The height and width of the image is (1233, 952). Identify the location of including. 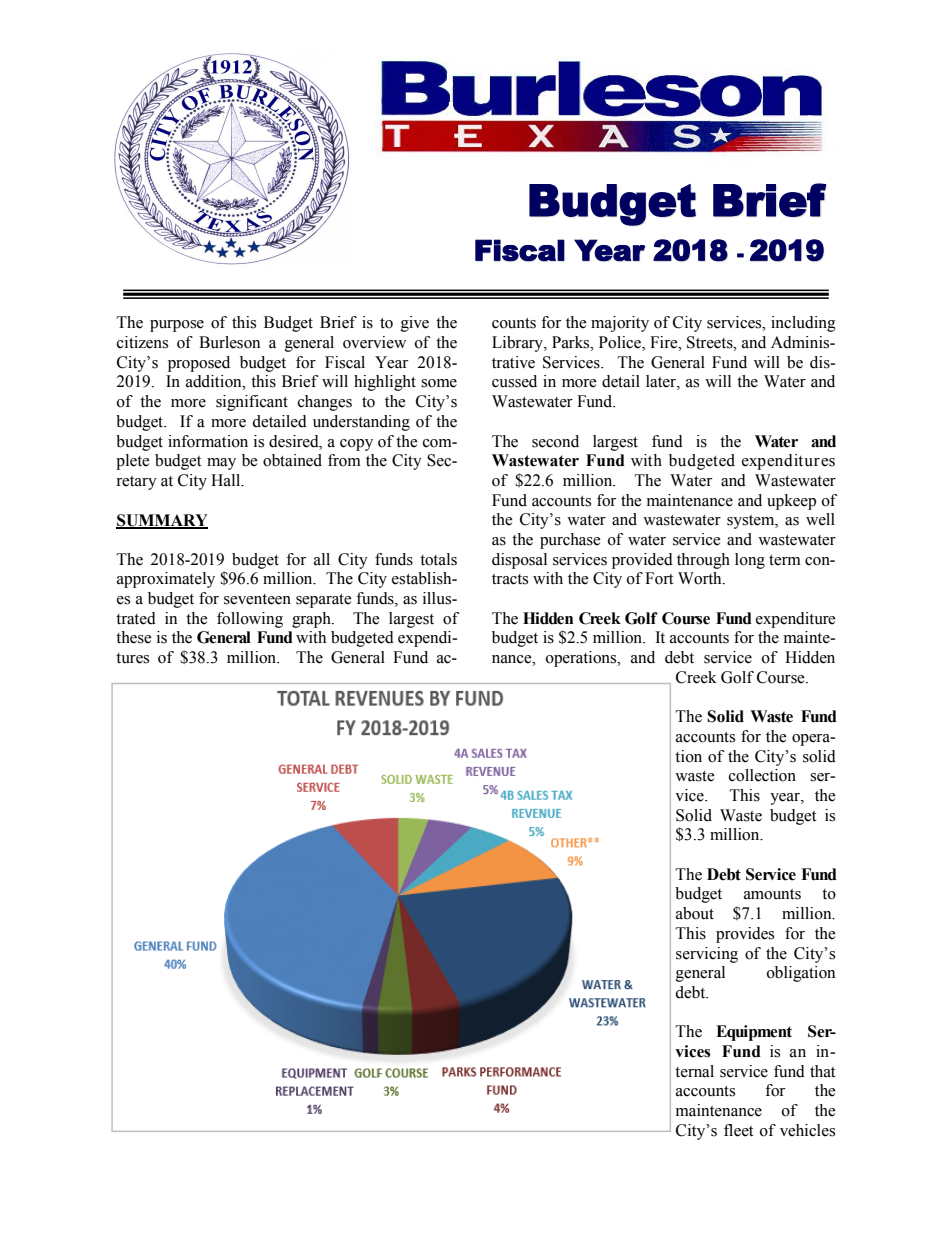
(803, 324).
